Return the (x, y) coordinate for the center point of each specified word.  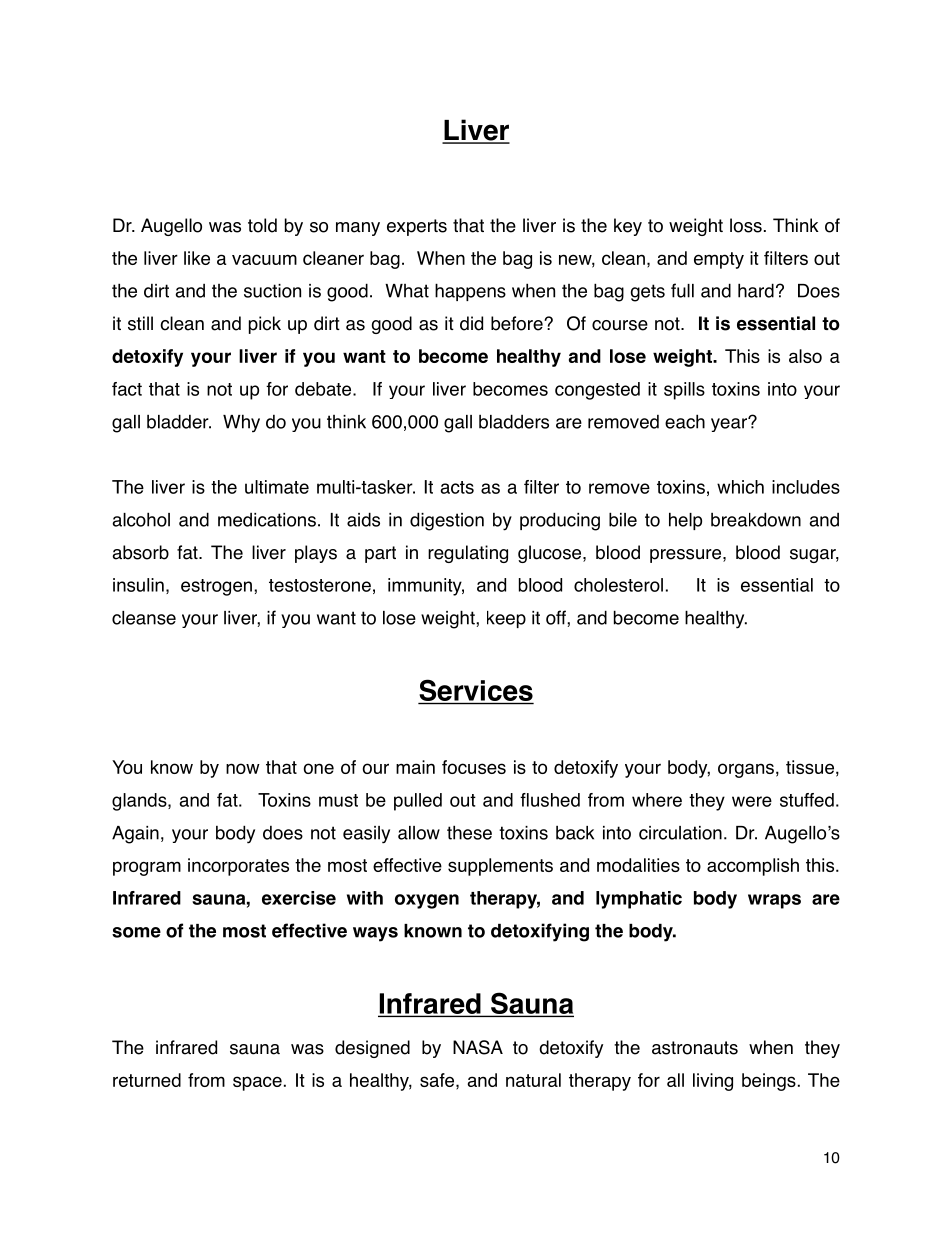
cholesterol (618, 585)
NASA (478, 1047)
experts (417, 227)
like (197, 258)
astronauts (695, 1048)
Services (476, 691)
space (257, 1083)
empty (719, 260)
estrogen (216, 587)
